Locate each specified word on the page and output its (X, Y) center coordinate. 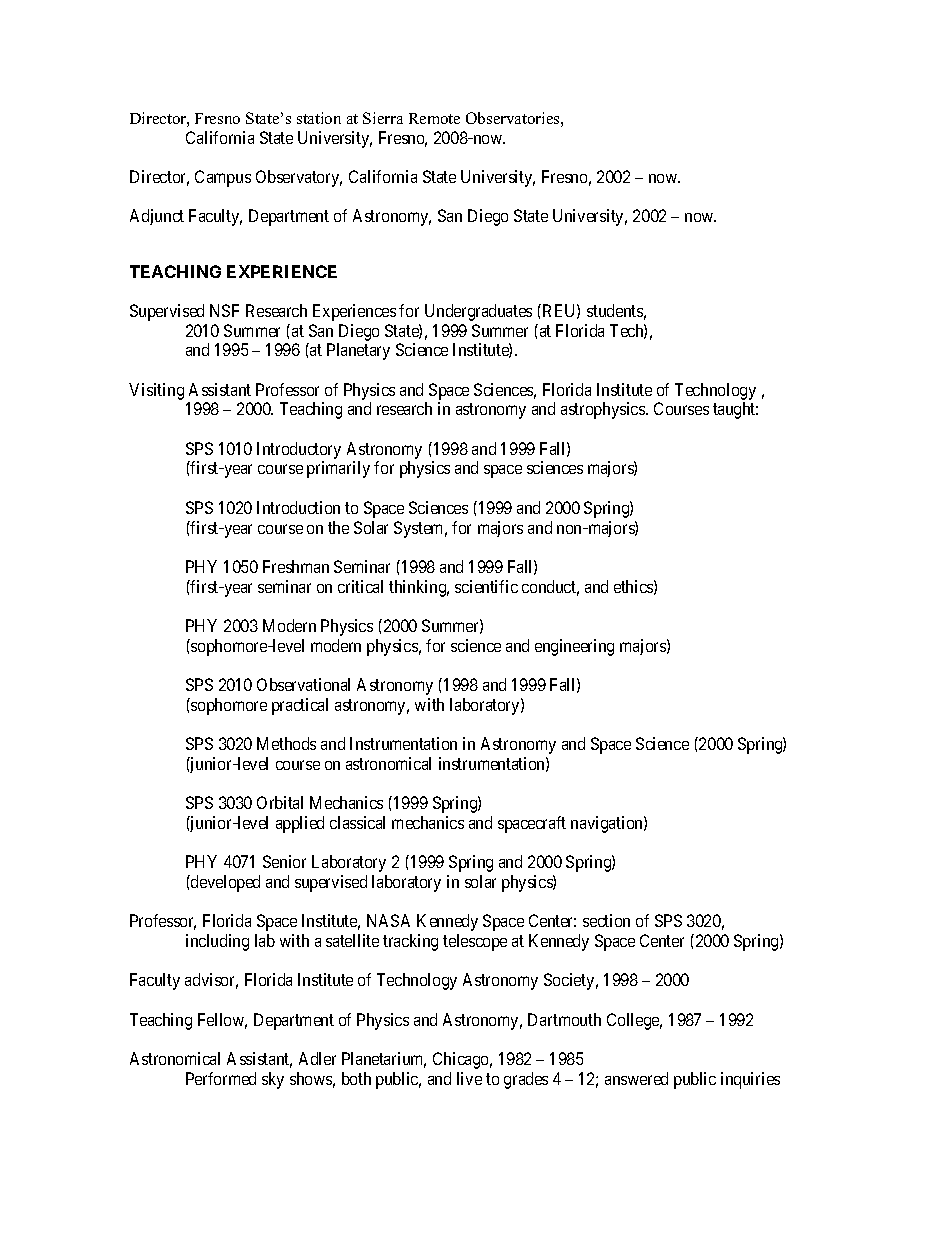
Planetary (358, 351)
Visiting (156, 391)
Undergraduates (478, 312)
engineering (574, 647)
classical (357, 822)
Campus (223, 178)
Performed (221, 1078)
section (606, 920)
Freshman (296, 566)
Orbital (280, 802)
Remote (434, 118)
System (420, 529)
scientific (486, 586)
